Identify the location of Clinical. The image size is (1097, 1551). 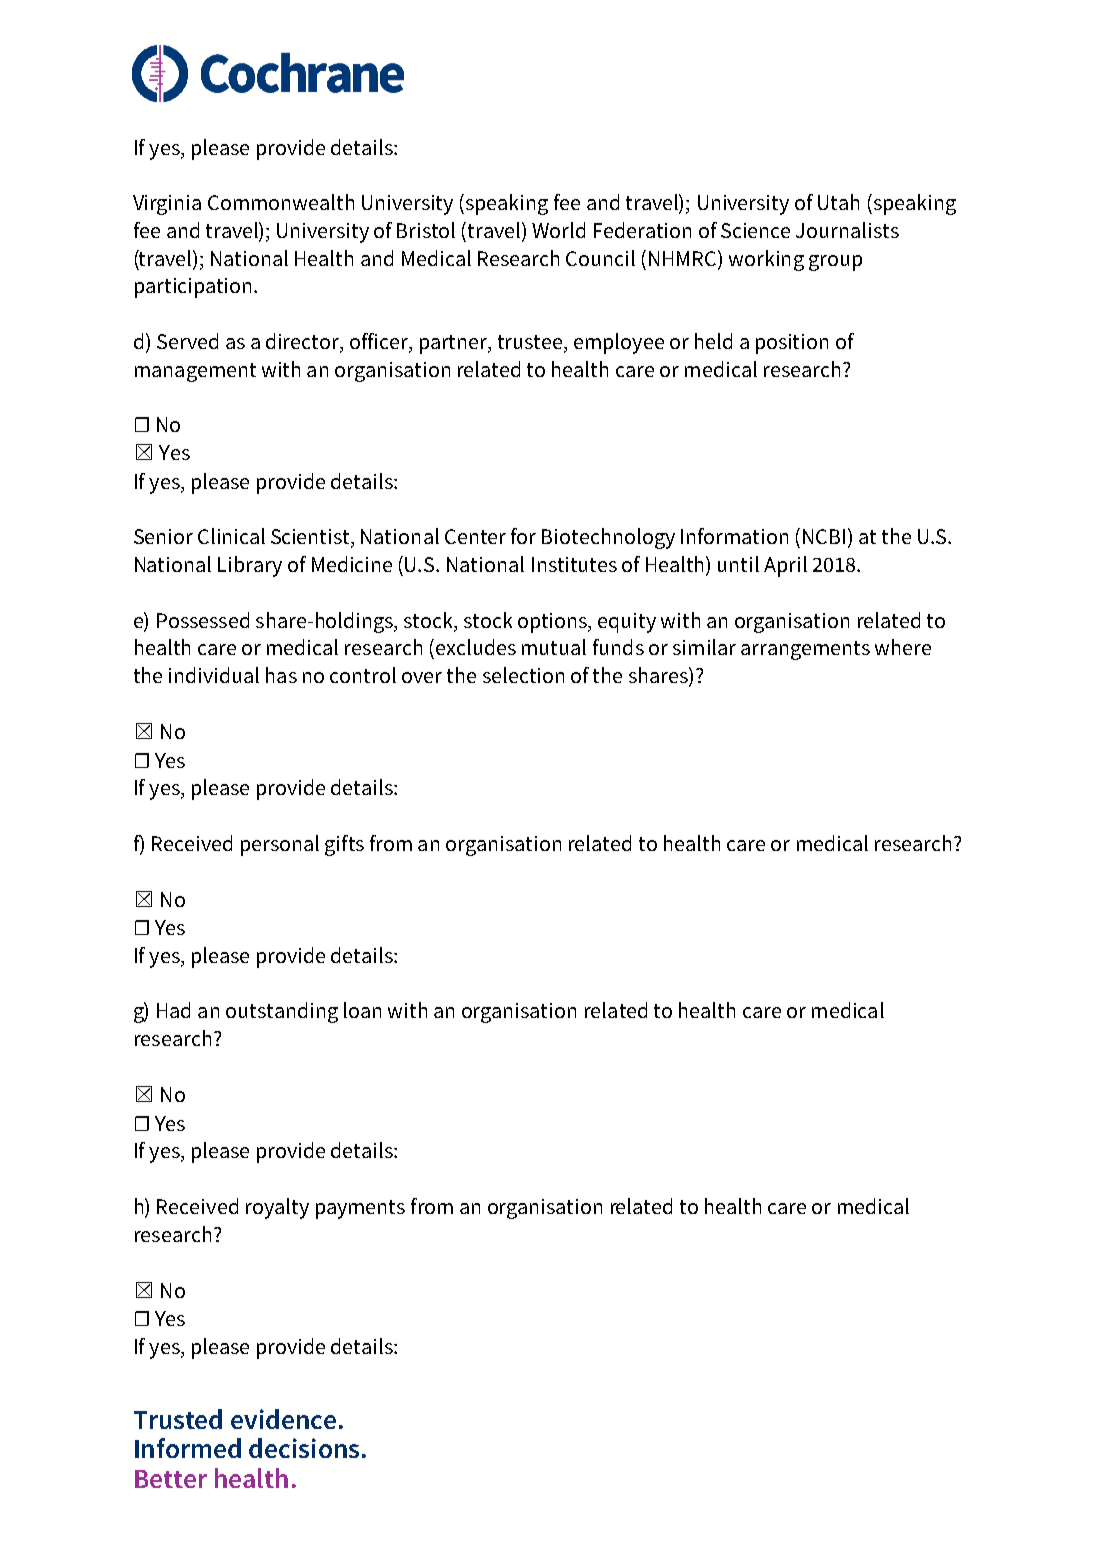
(231, 536).
